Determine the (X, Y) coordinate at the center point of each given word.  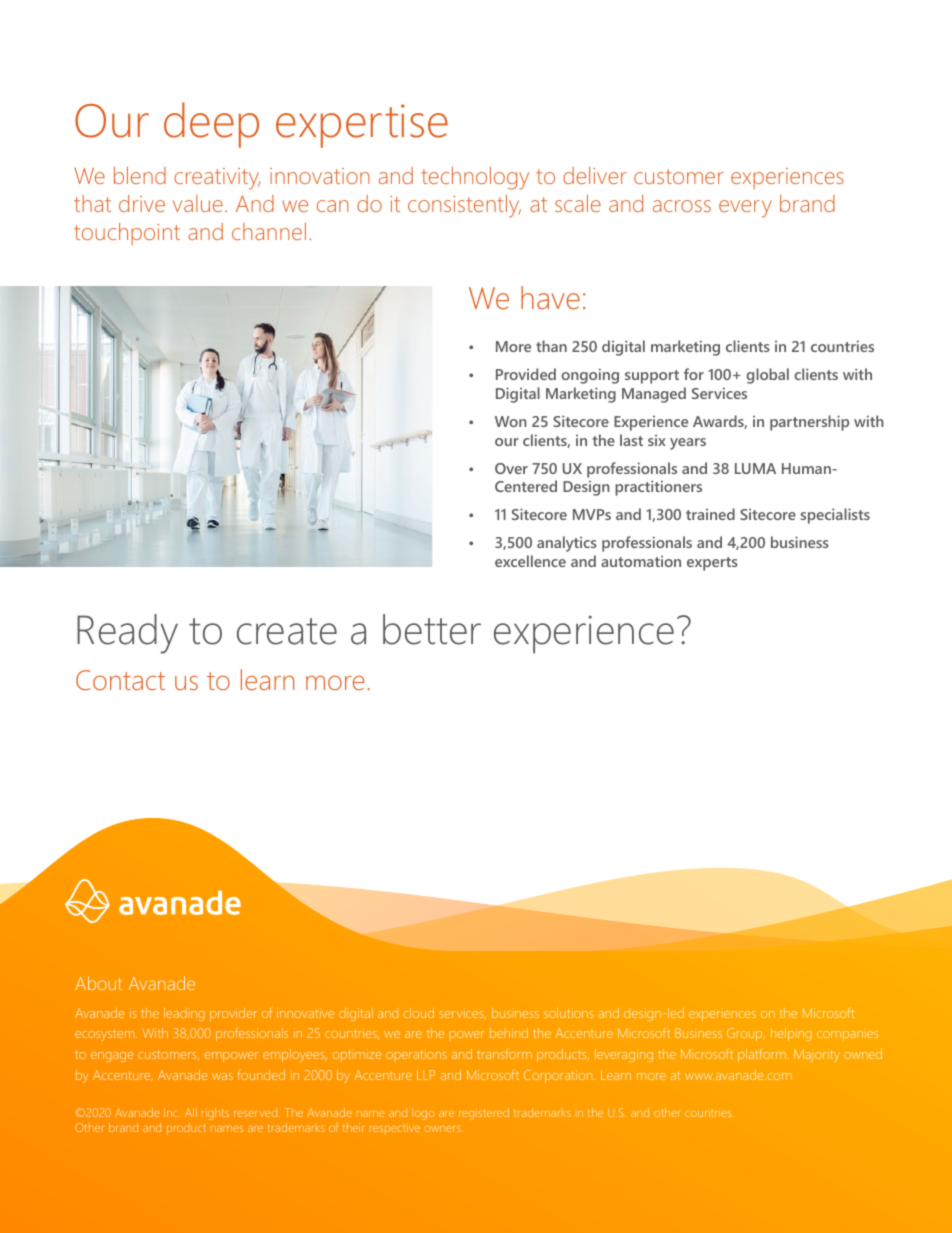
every (745, 209)
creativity (217, 179)
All (191, 1112)
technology (475, 178)
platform (762, 1055)
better (432, 629)
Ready (127, 634)
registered (484, 1114)
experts (712, 564)
